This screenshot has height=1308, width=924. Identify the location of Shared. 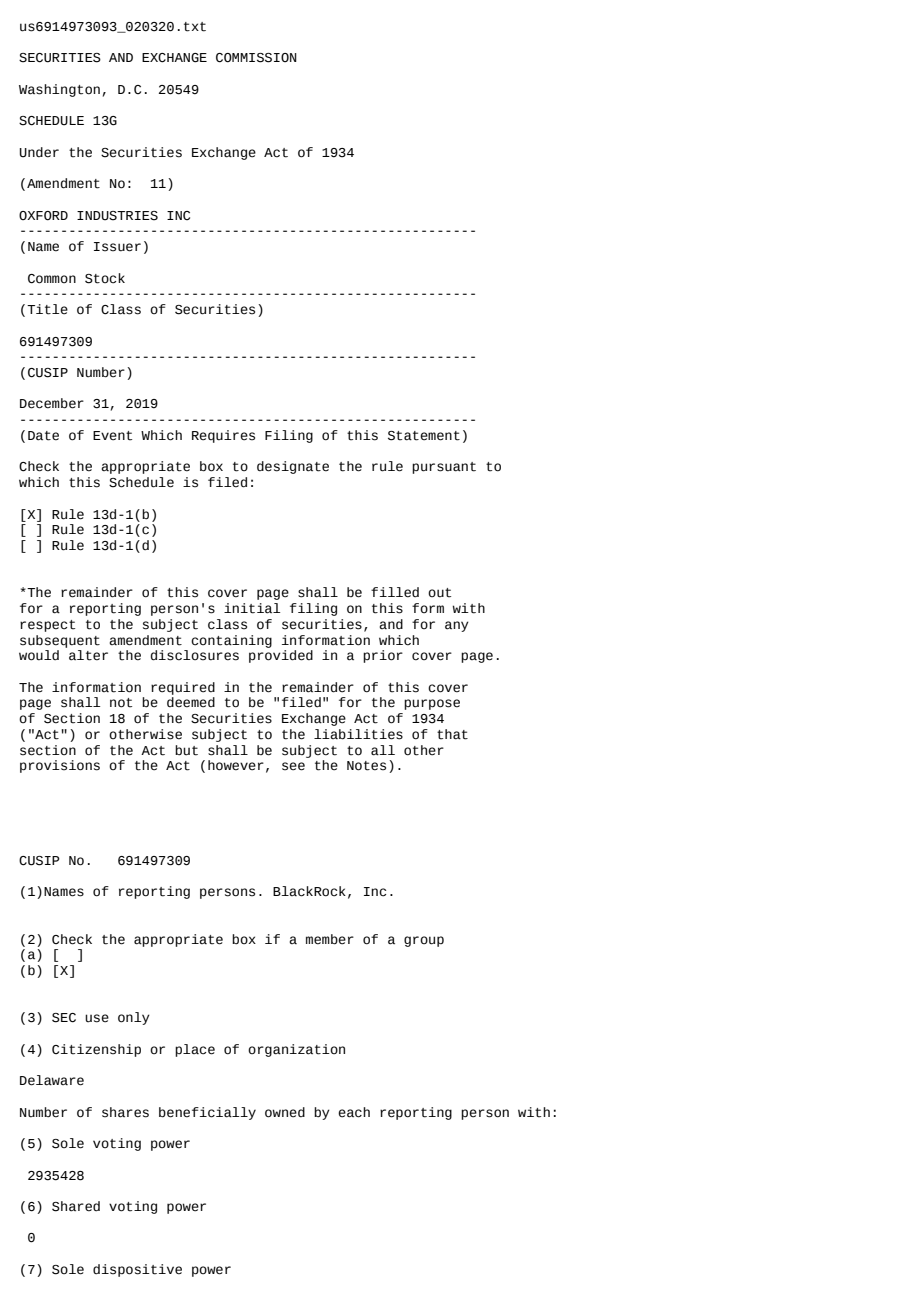
(76, 1206).
